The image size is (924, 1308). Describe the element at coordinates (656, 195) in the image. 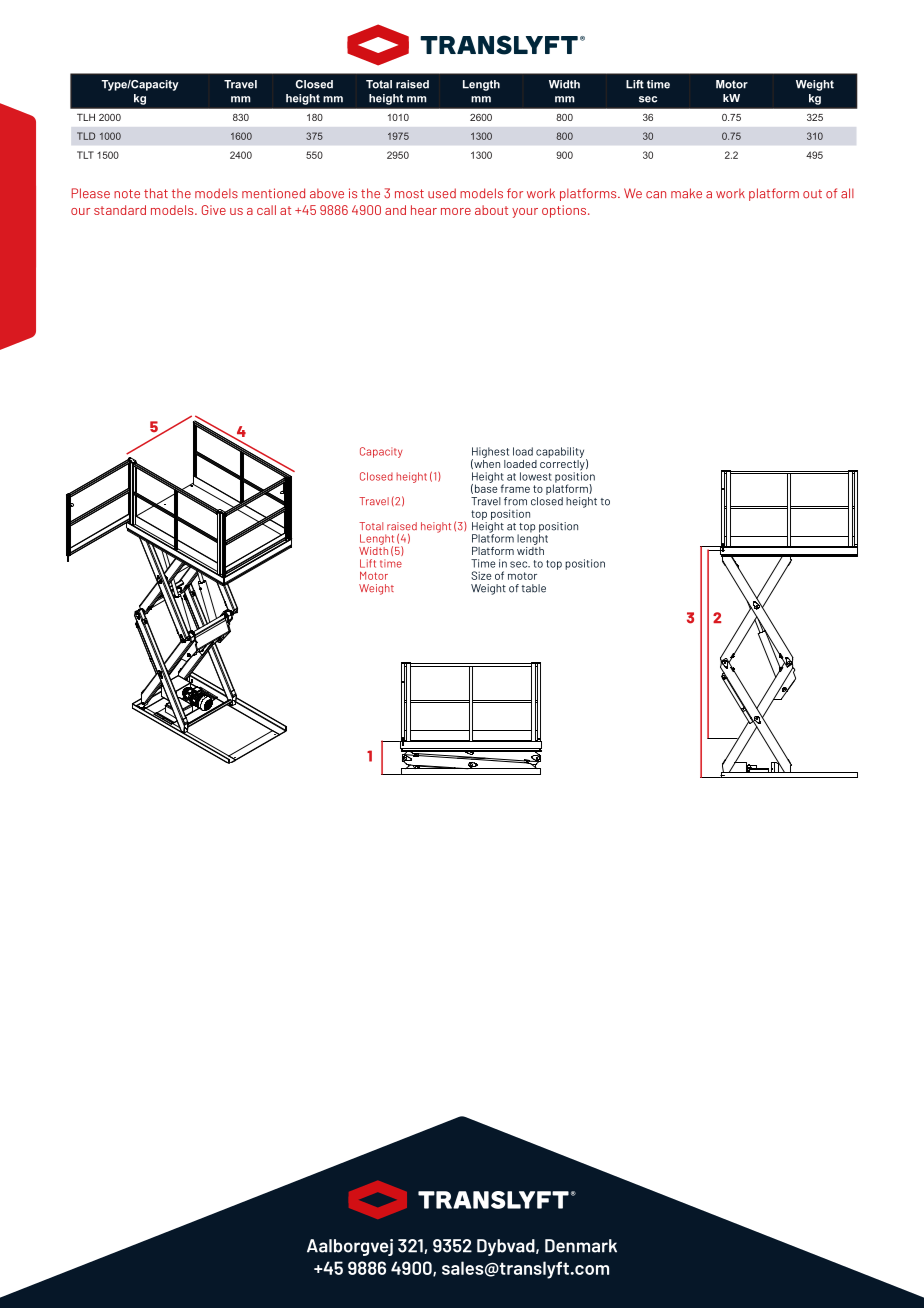

I see `can` at that location.
